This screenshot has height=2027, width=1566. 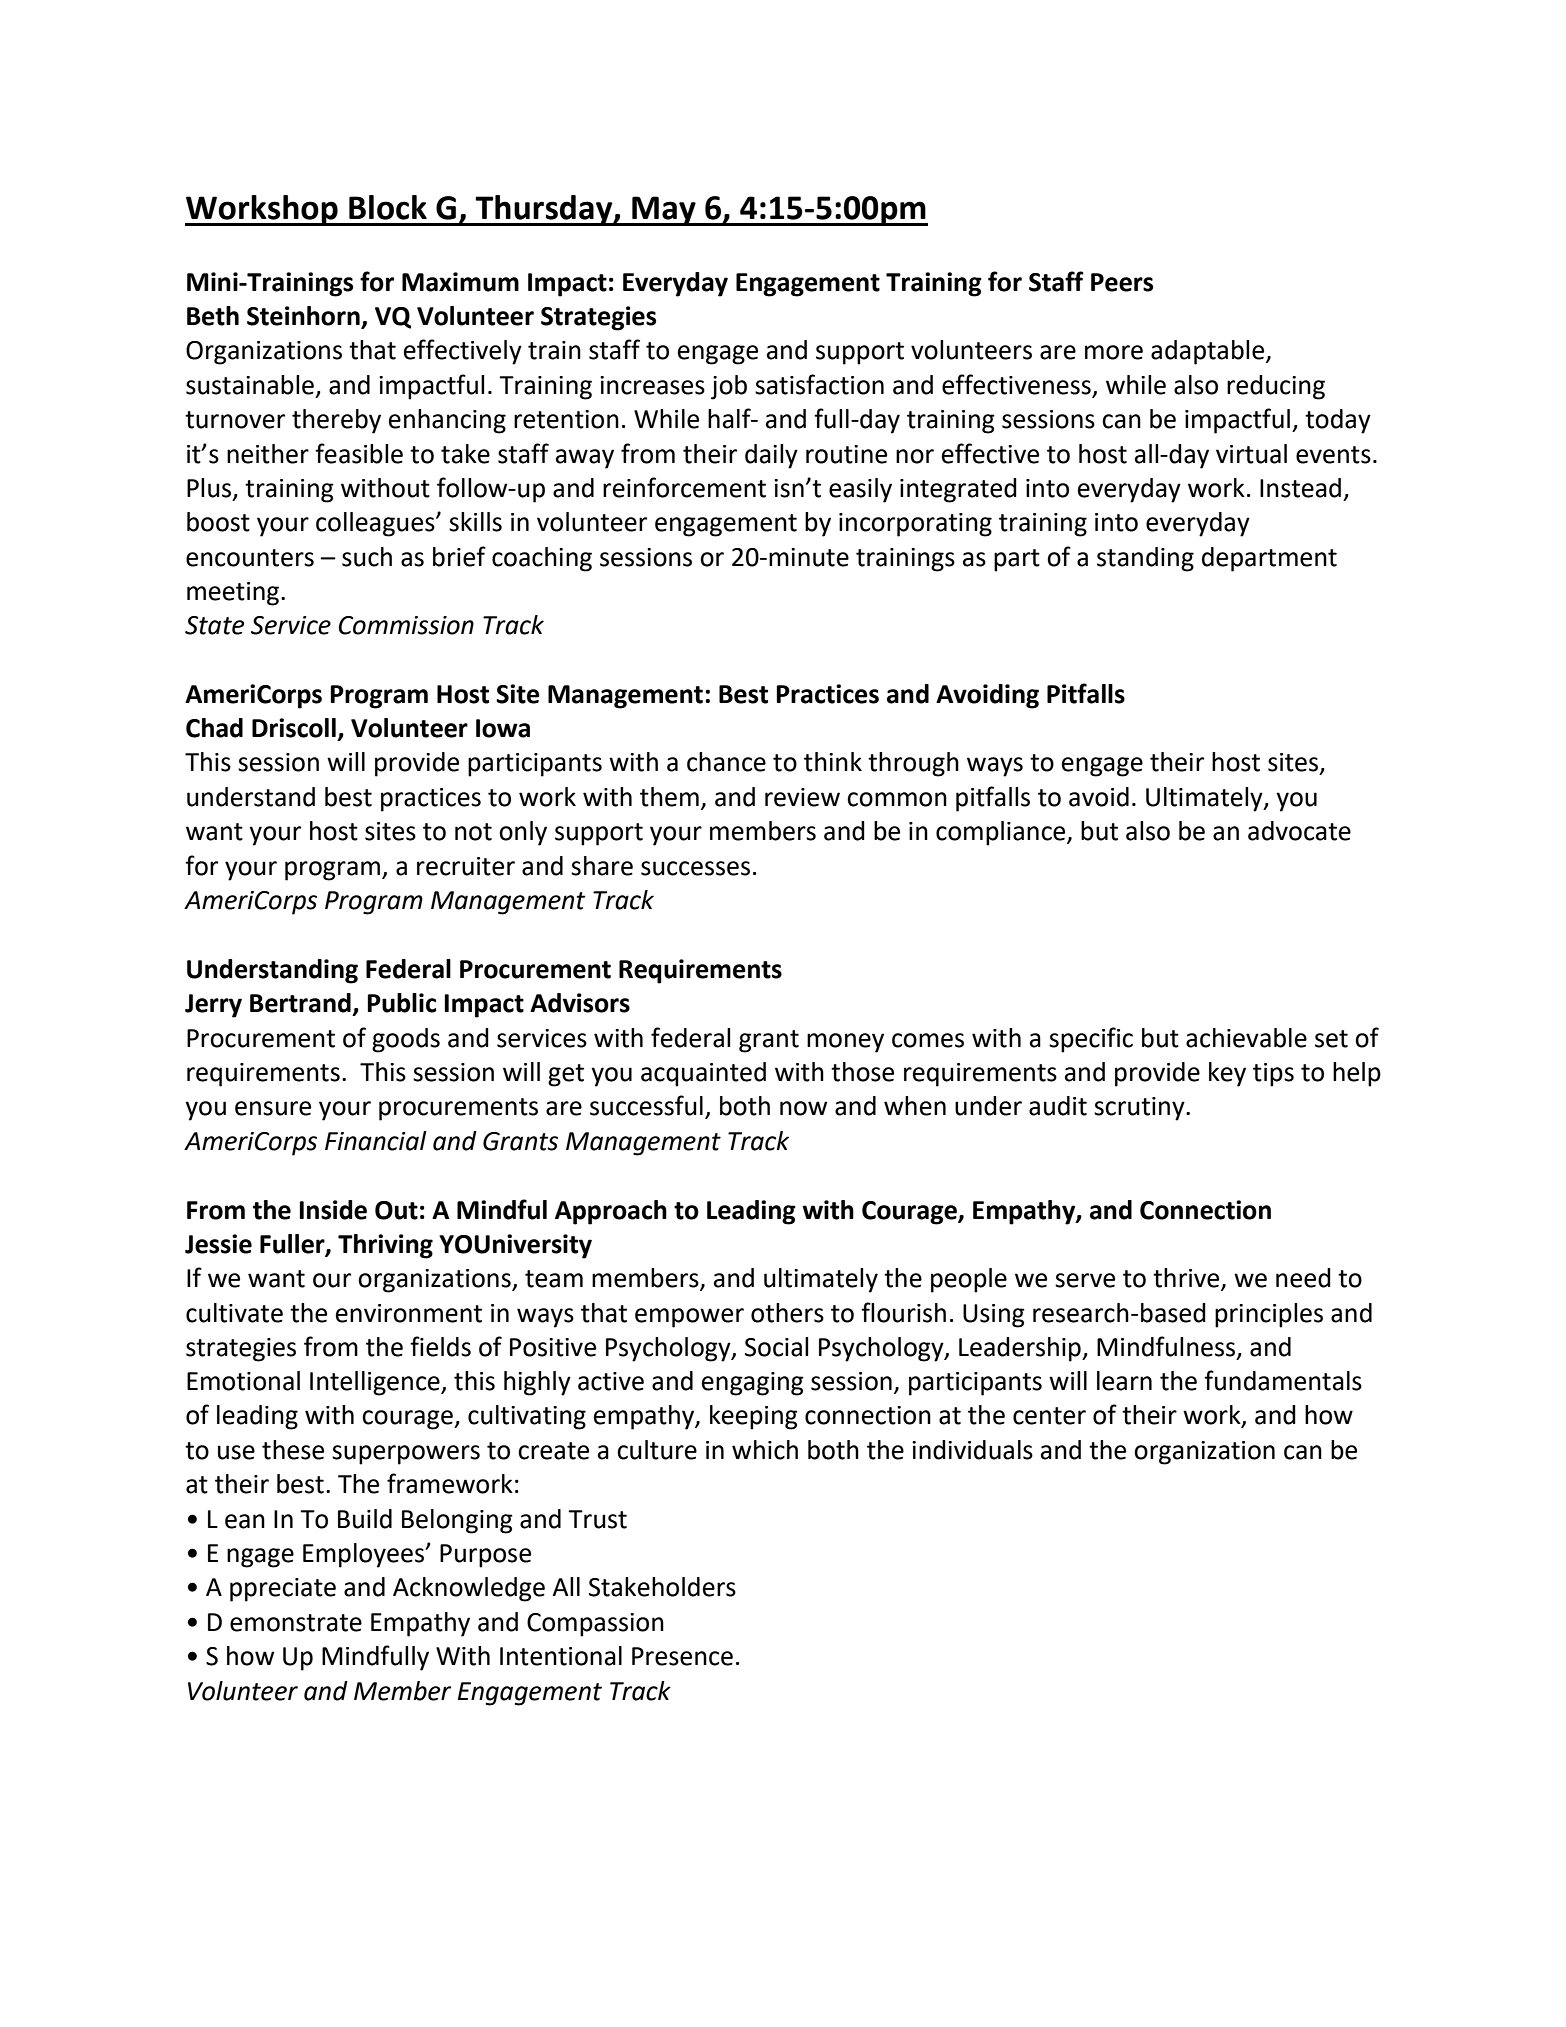 I want to click on advocate, so click(x=1299, y=831).
